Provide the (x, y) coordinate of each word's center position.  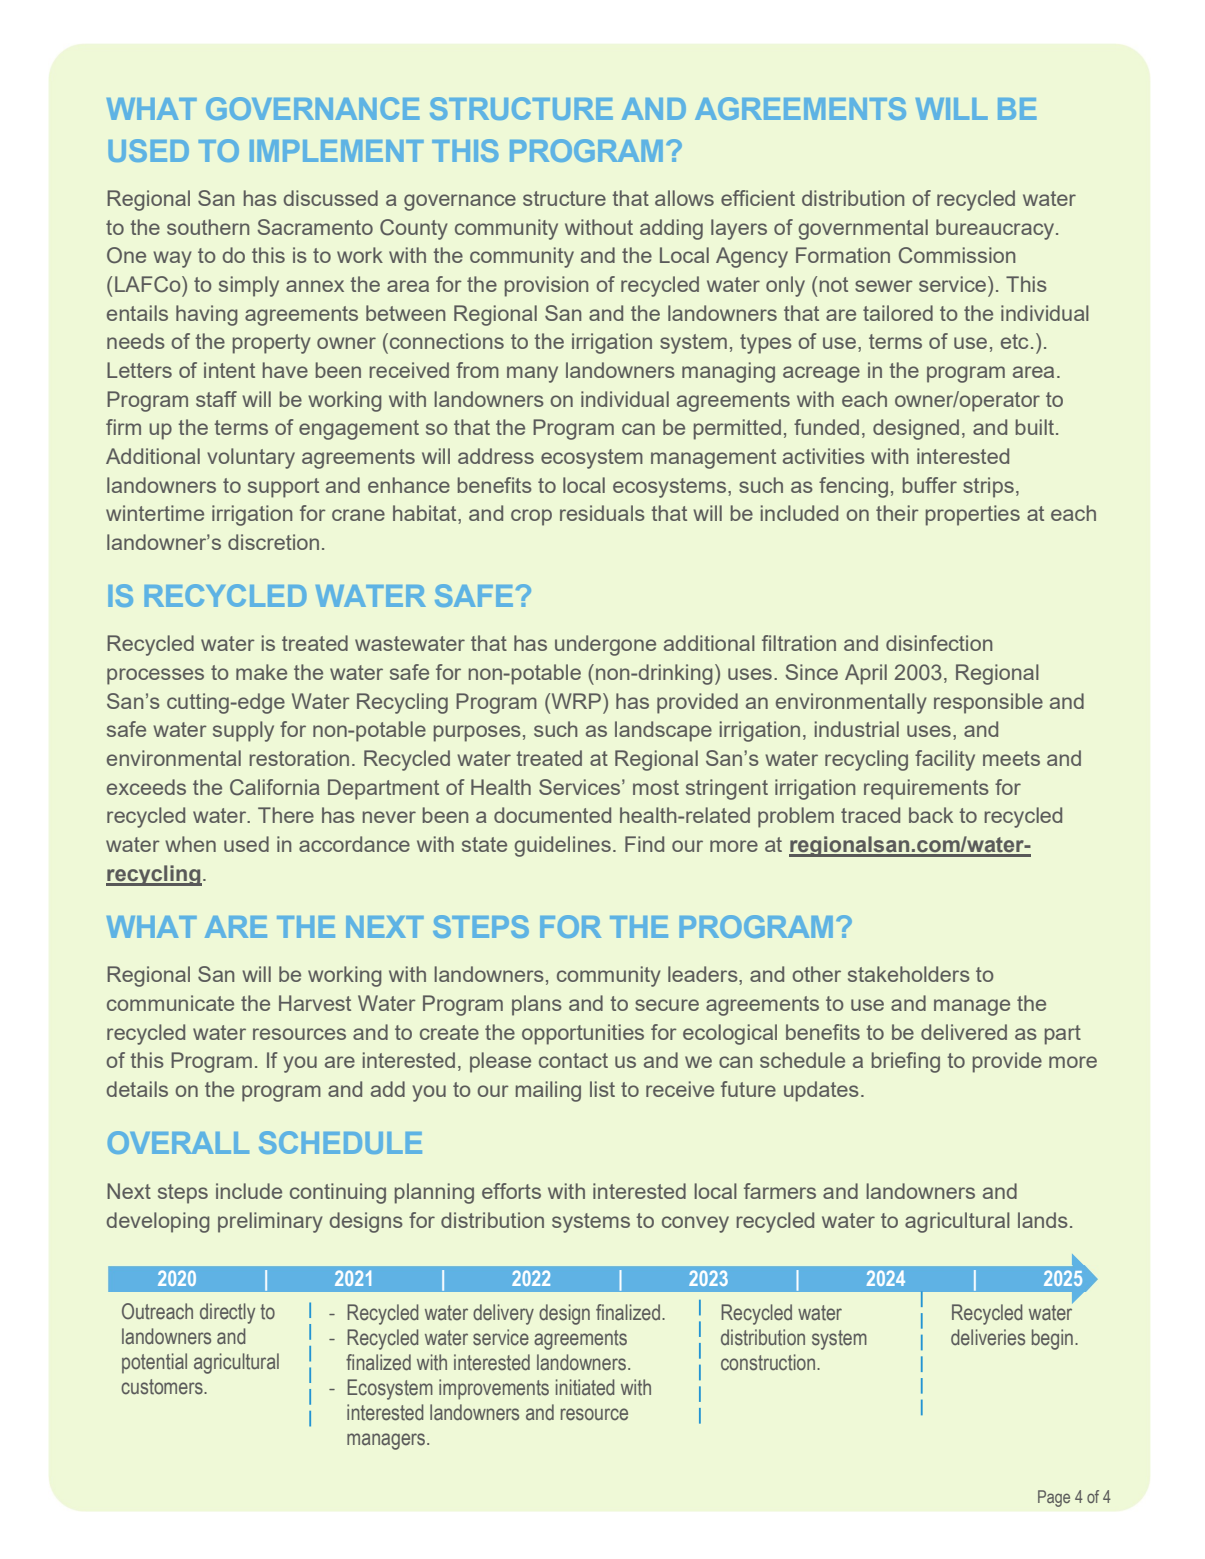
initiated (585, 1387)
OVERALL (178, 1142)
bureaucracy (996, 229)
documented (552, 815)
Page (1054, 1498)
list (602, 1089)
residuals (602, 513)
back (931, 815)
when (190, 844)
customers (163, 1387)
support (283, 488)
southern (208, 227)
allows (684, 198)
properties (973, 515)
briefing (906, 1062)
